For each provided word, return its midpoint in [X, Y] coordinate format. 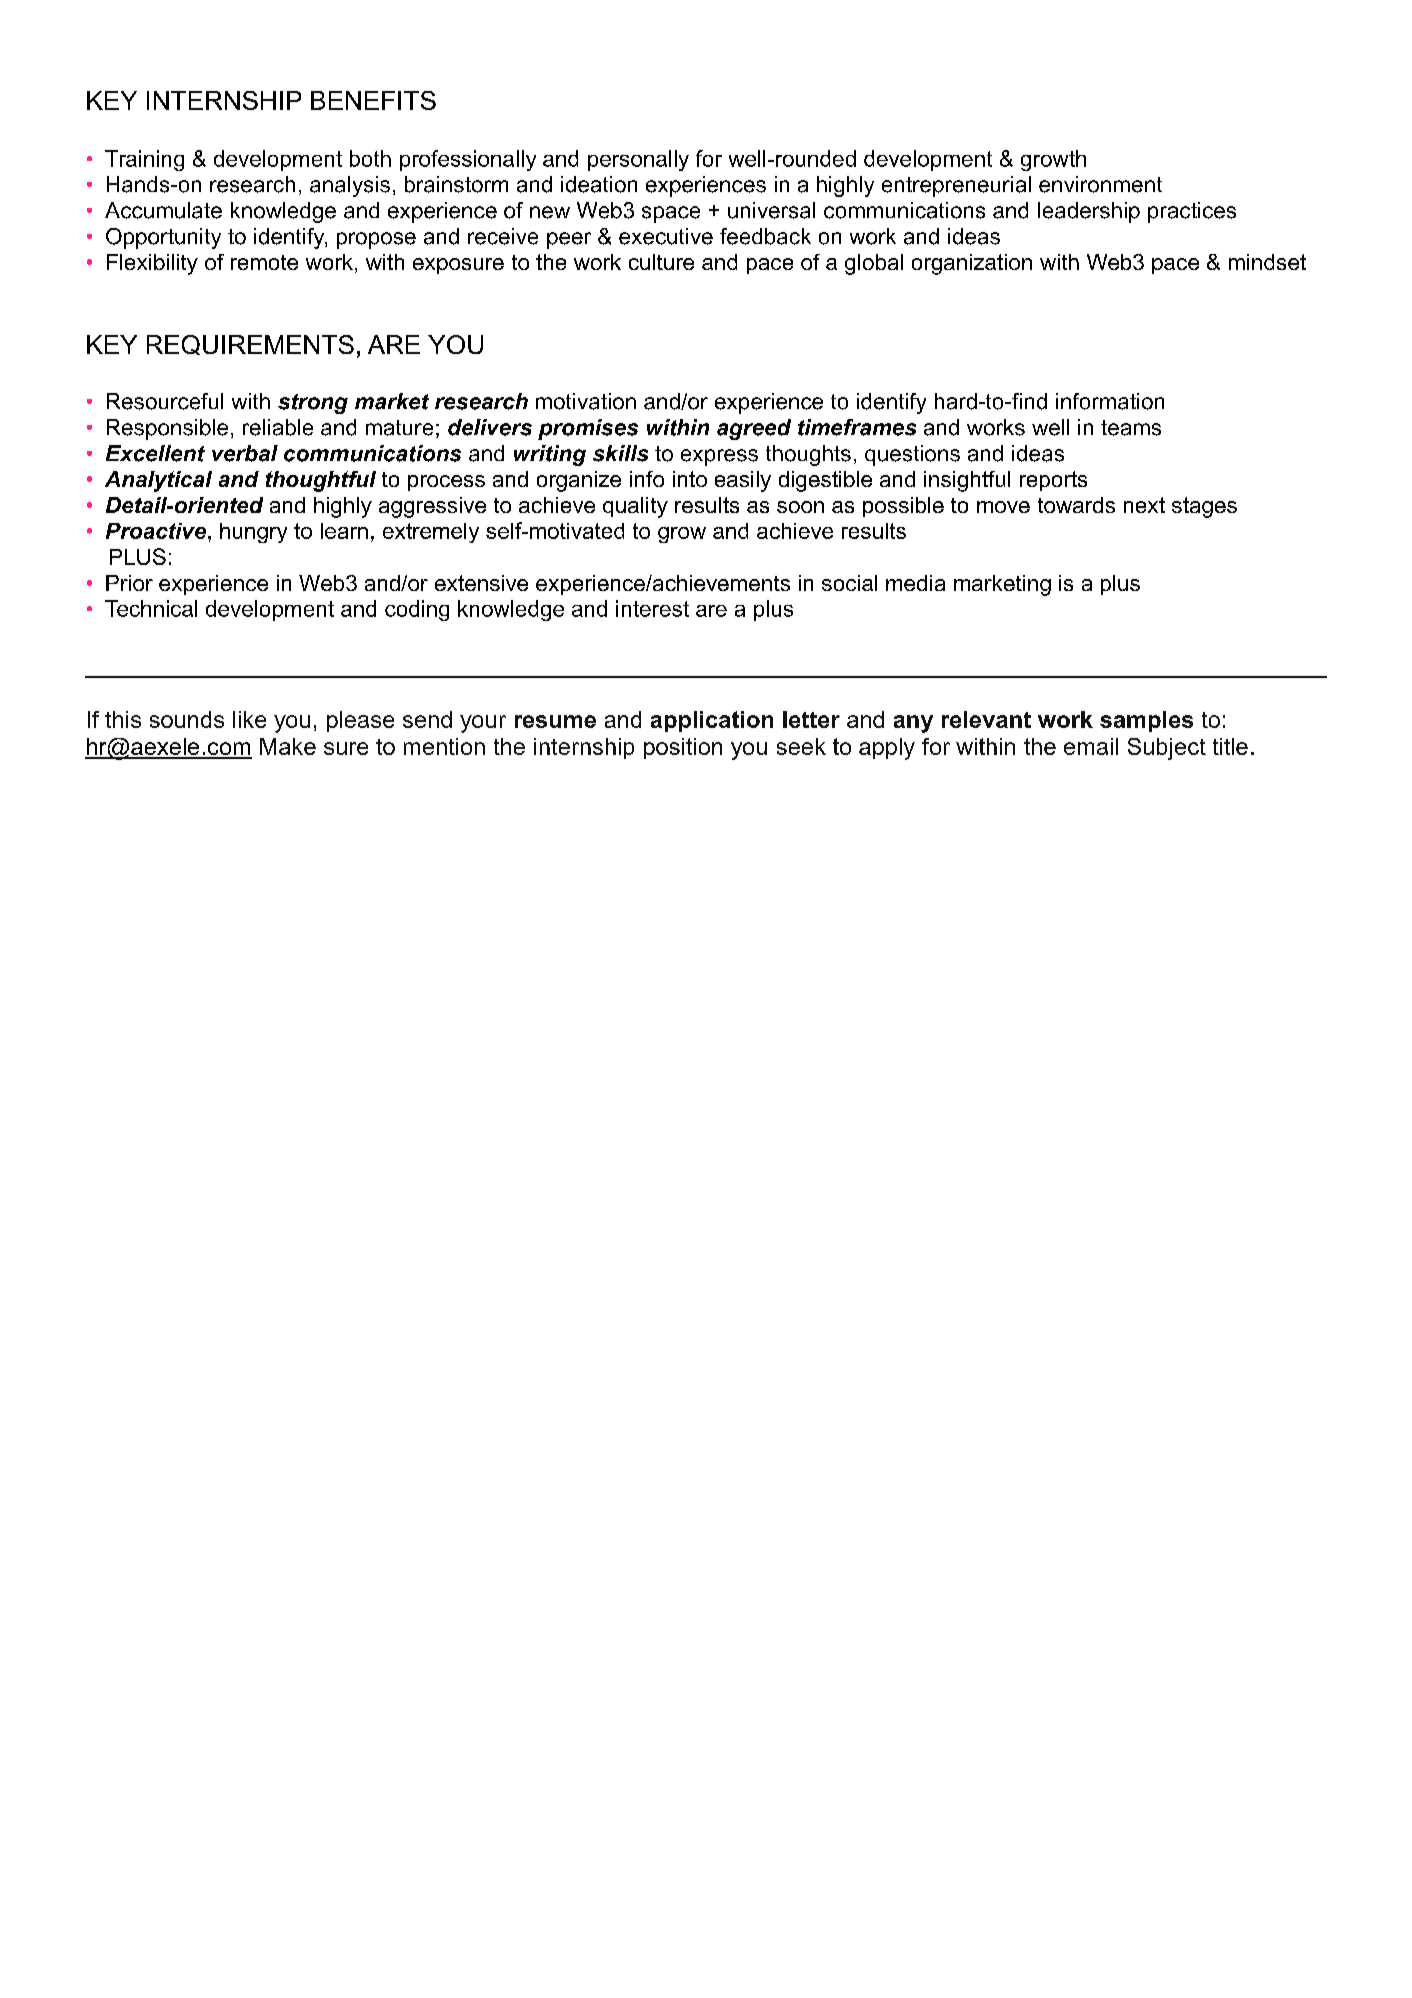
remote [264, 262]
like [249, 719]
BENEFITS [373, 100]
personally [638, 160]
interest [652, 608]
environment [1100, 184]
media [915, 583]
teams [1131, 428]
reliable [278, 427]
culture [661, 262]
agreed [754, 429]
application [712, 721]
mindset [1267, 262]
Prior [129, 583]
